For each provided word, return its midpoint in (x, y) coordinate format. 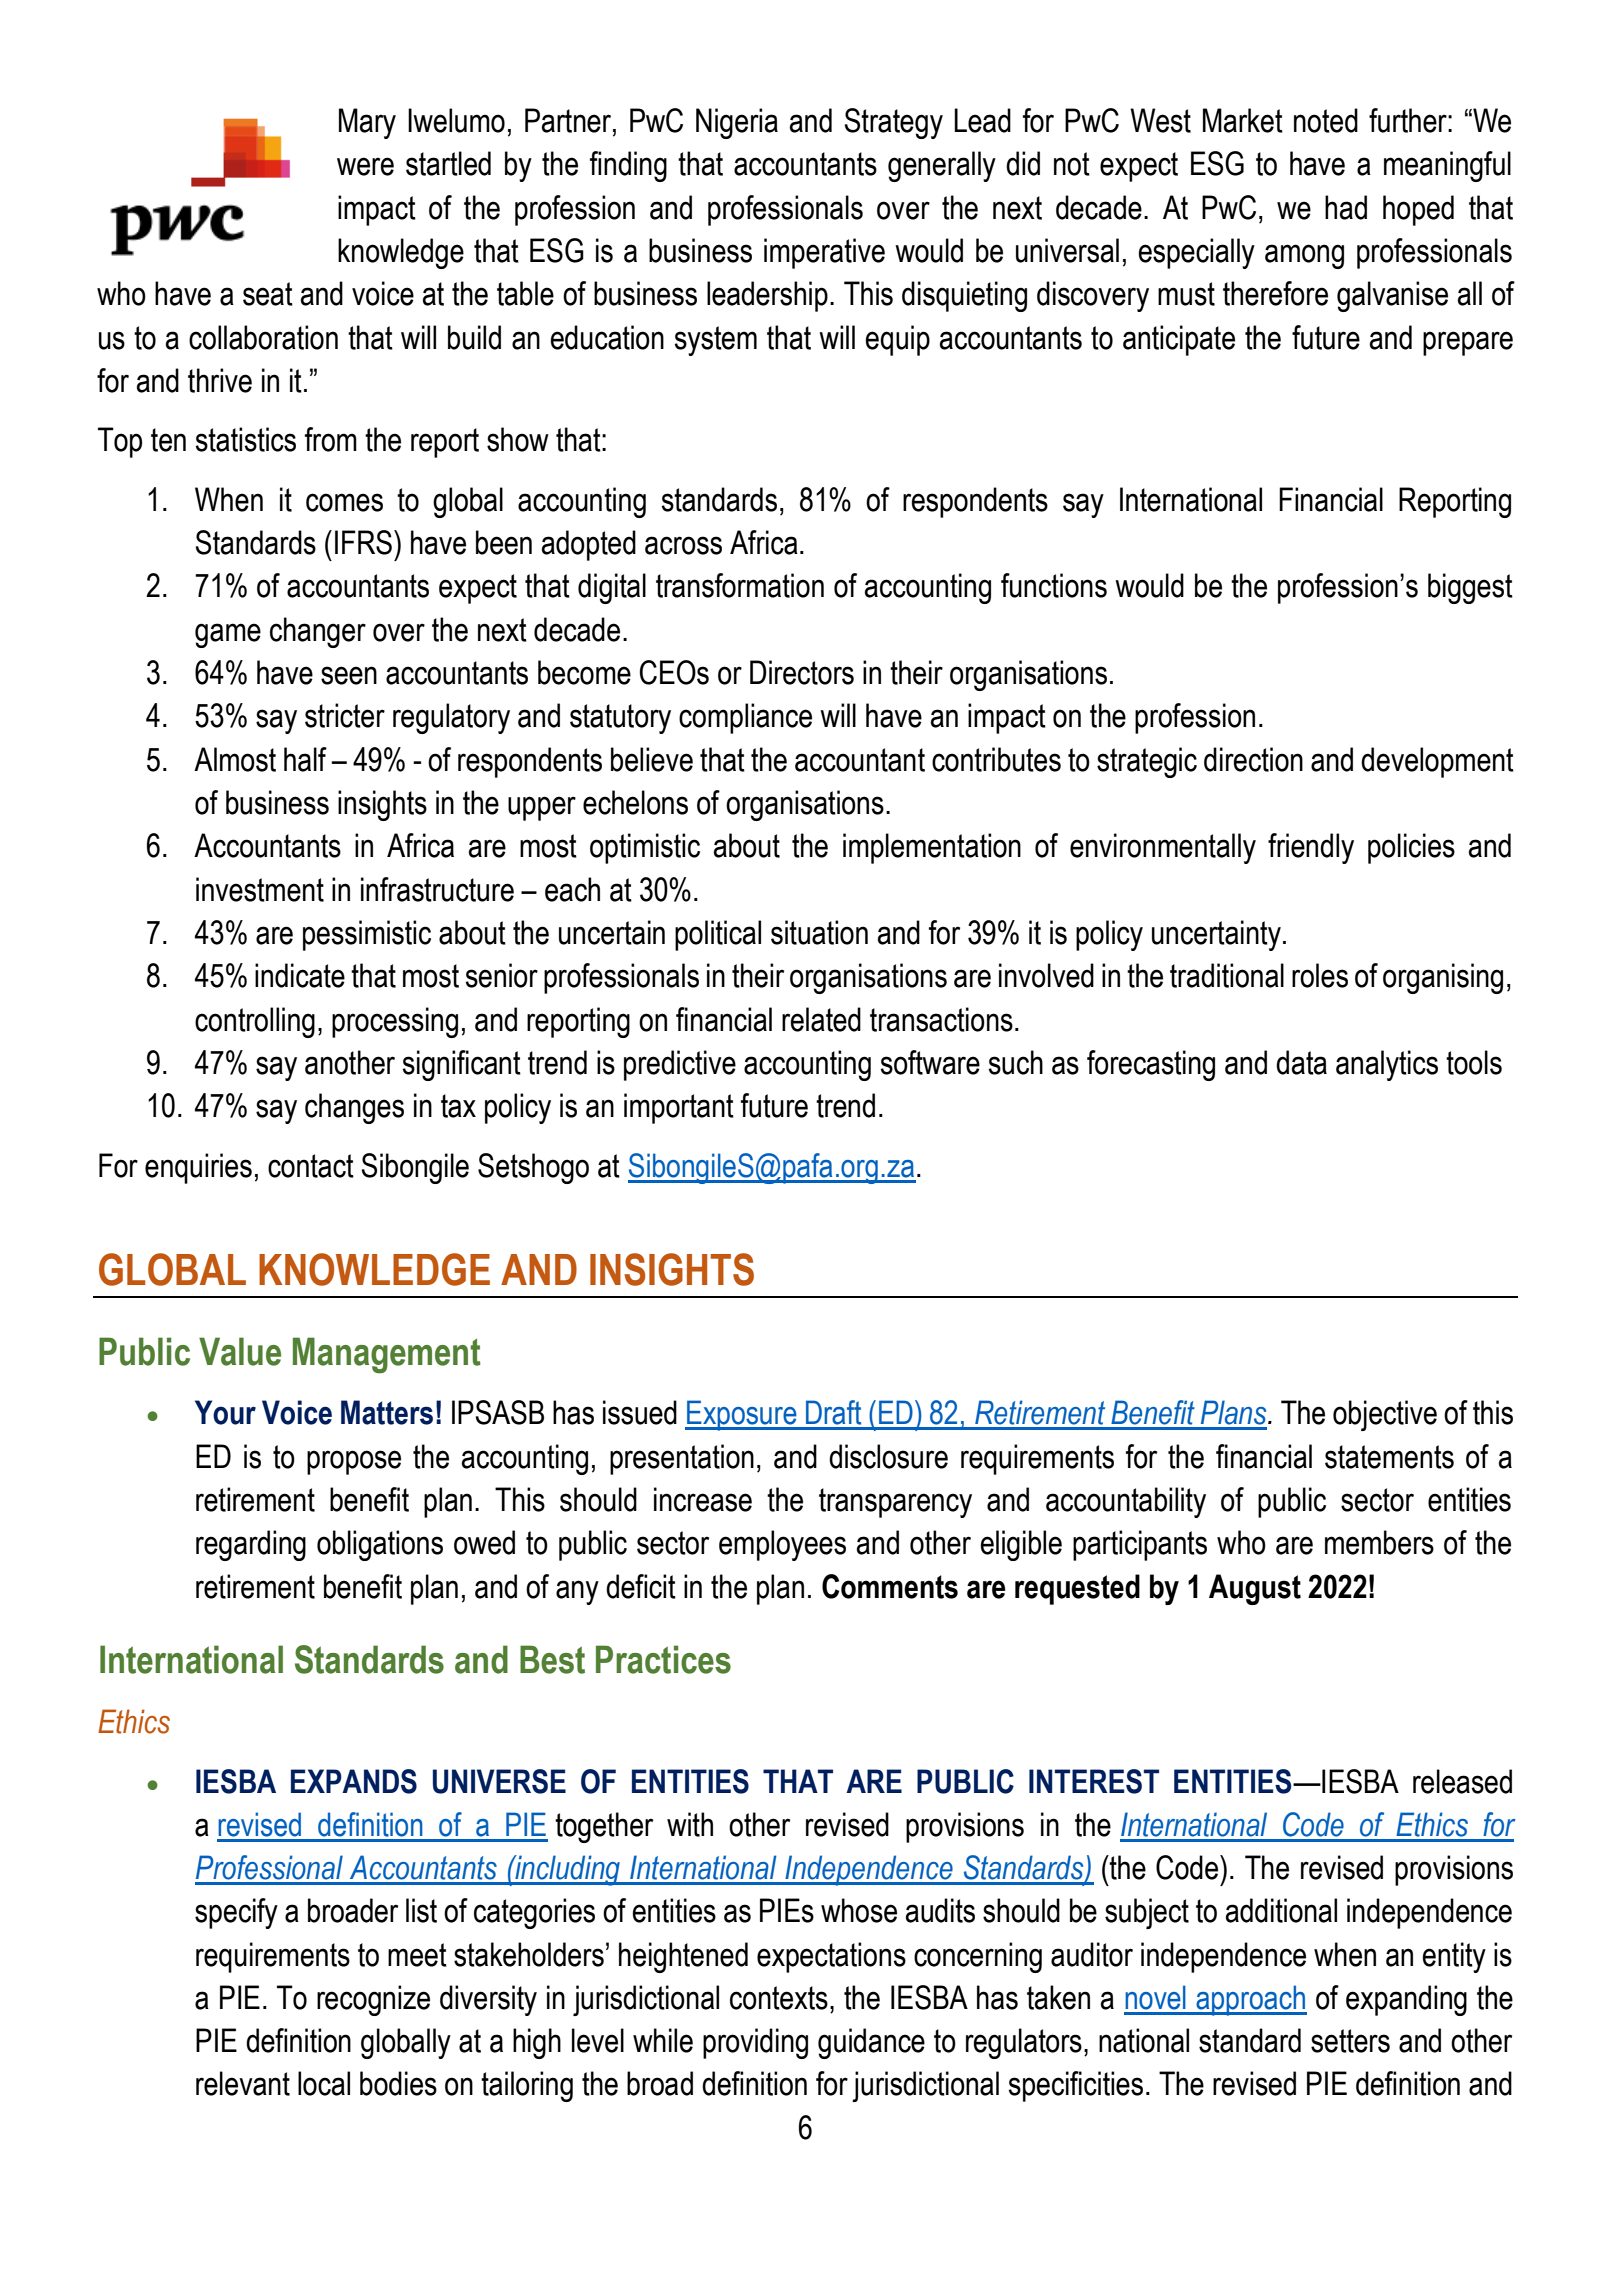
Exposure (742, 1415)
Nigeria (737, 123)
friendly (1311, 848)
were (365, 166)
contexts (779, 1998)
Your (225, 1412)
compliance (745, 718)
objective (1385, 1415)
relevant (243, 2083)
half (305, 759)
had (1346, 207)
